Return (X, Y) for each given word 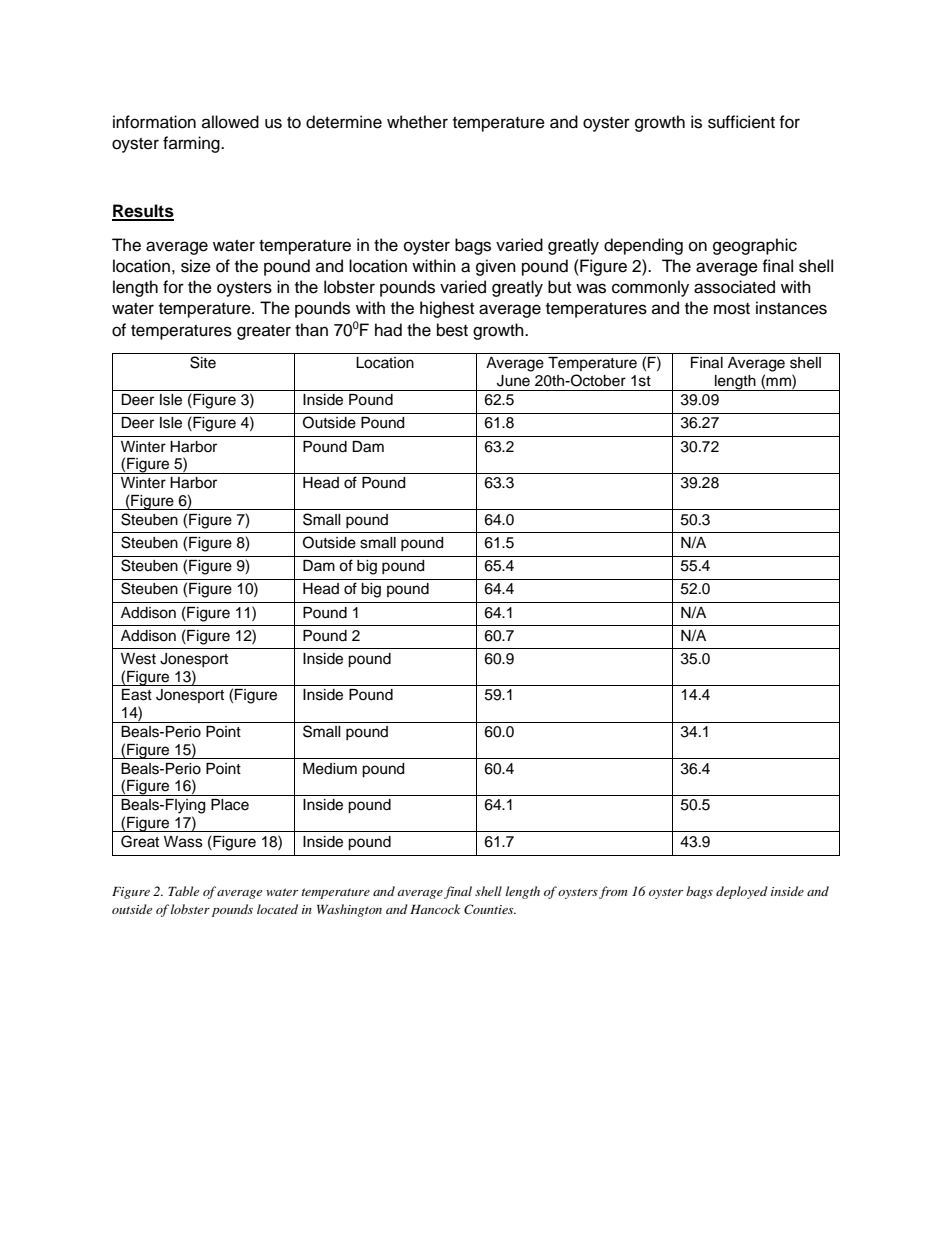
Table (183, 891)
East (137, 695)
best (452, 330)
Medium (330, 769)
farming (192, 144)
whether (417, 122)
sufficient (741, 122)
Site (203, 362)
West (138, 659)
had (388, 330)
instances (791, 308)
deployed (742, 892)
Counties (490, 909)
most (732, 309)
